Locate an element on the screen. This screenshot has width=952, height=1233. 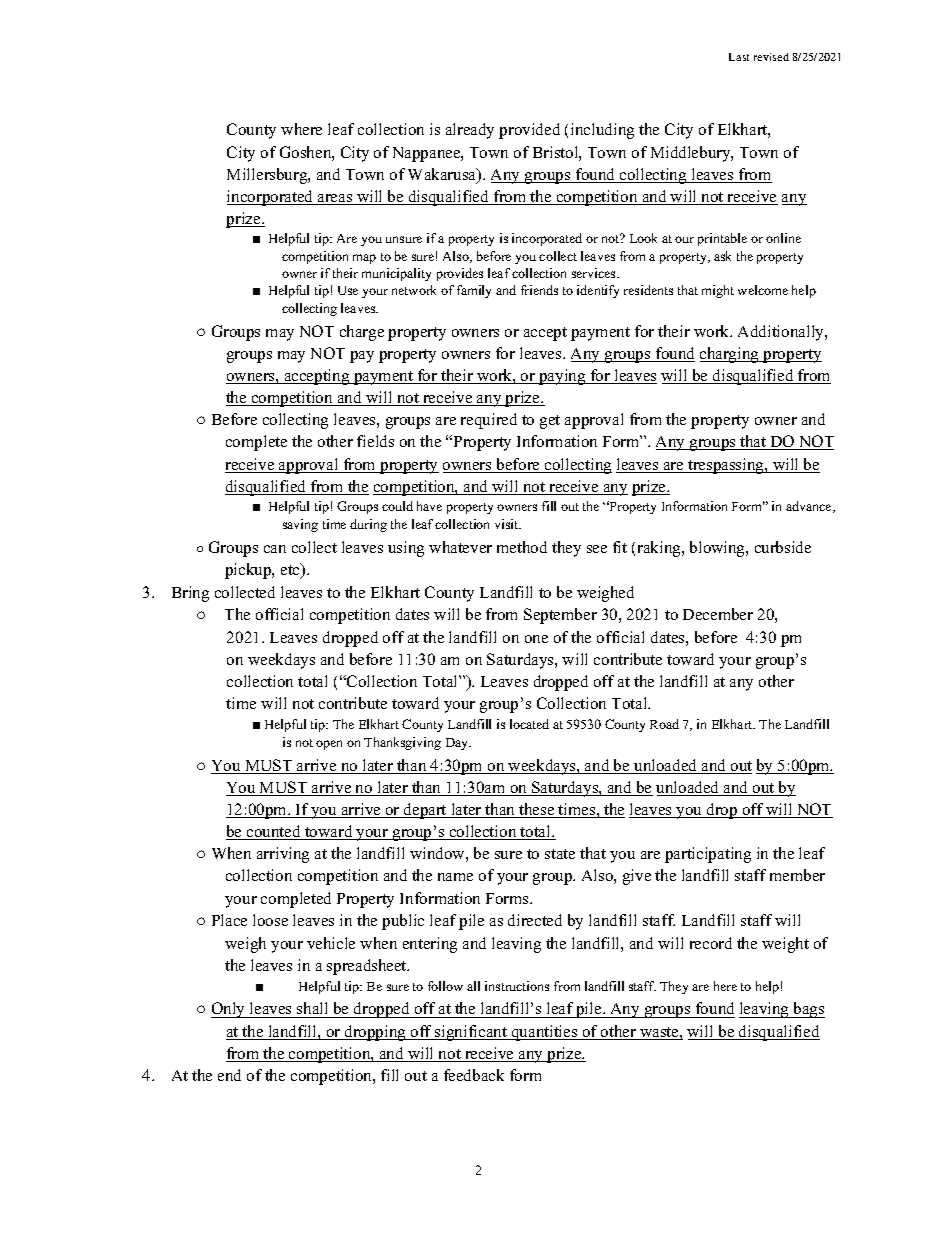
provided is located at coordinates (529, 131).
